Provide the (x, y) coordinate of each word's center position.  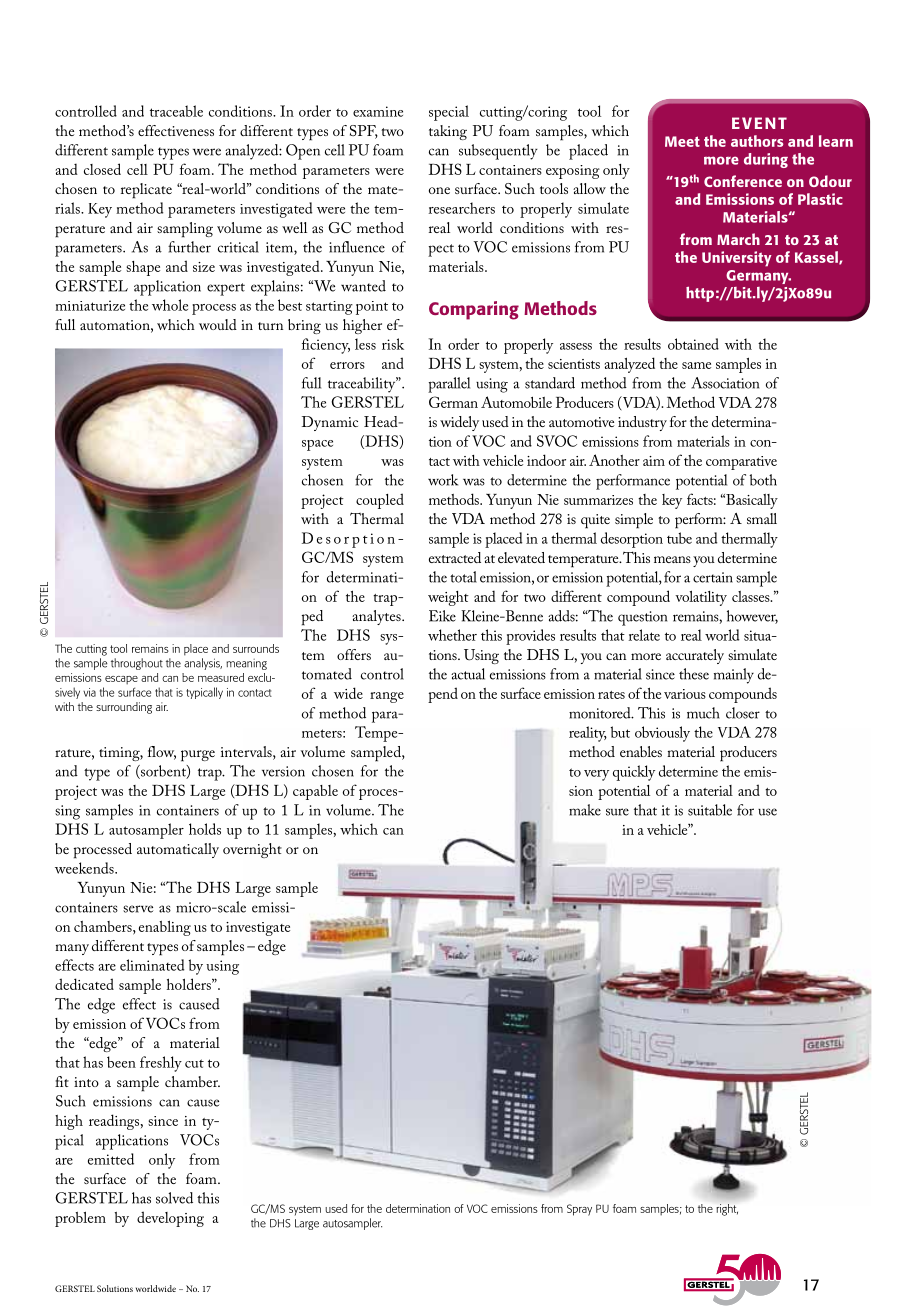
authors (757, 141)
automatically (178, 850)
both (763, 480)
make (585, 810)
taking (448, 132)
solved (174, 1198)
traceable (176, 111)
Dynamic (330, 423)
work (443, 480)
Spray (579, 1210)
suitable (710, 810)
